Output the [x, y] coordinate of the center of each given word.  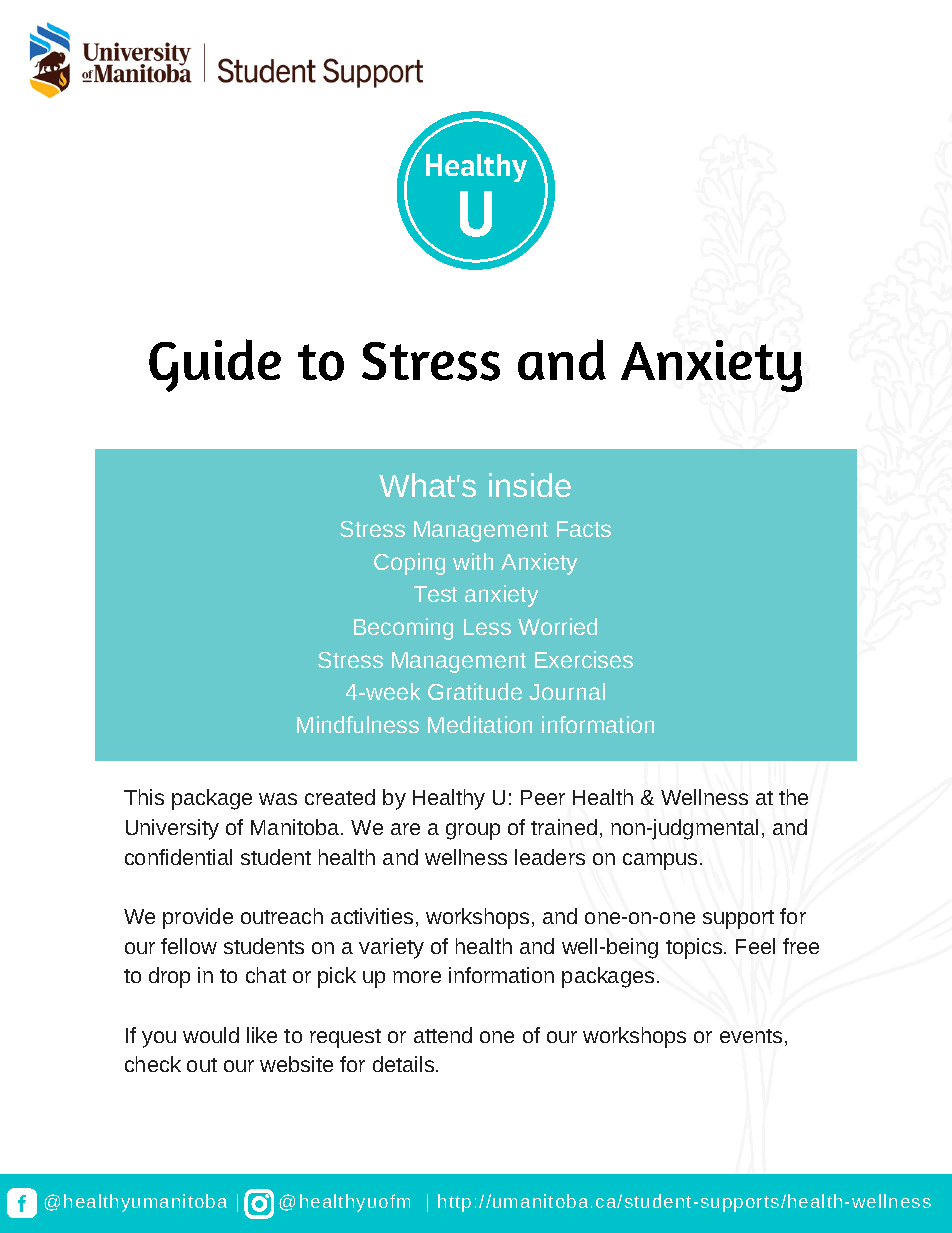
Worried [557, 626]
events [751, 1036]
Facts [584, 529]
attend [443, 1035]
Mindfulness [358, 724]
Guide [215, 365]
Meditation [480, 724]
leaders [550, 857]
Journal [567, 691]
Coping [409, 564]
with [473, 561]
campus [660, 861]
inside [530, 485]
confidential [178, 857]
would [211, 1035]
